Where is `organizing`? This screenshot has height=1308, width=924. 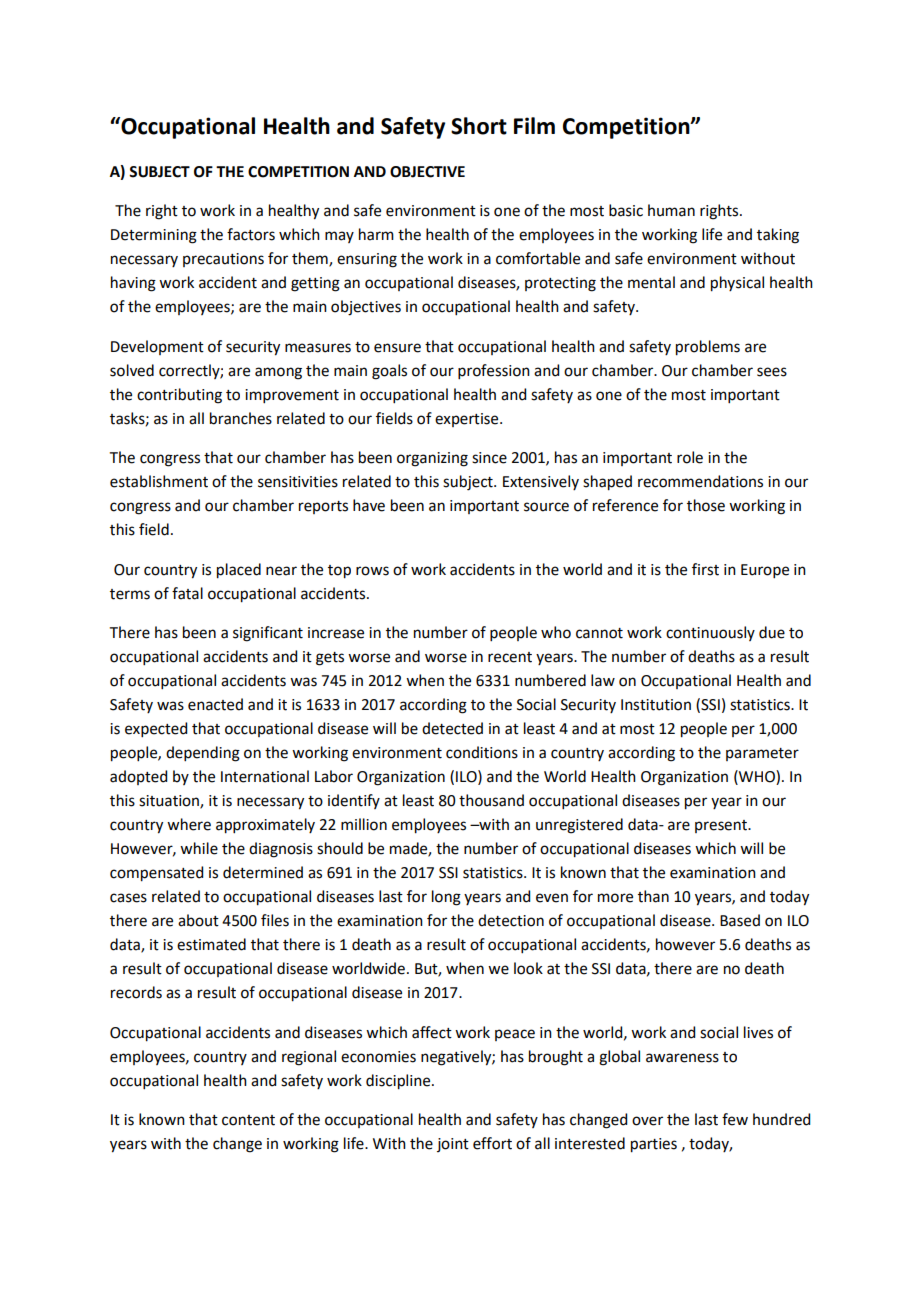 organizing is located at coordinates (432, 459).
